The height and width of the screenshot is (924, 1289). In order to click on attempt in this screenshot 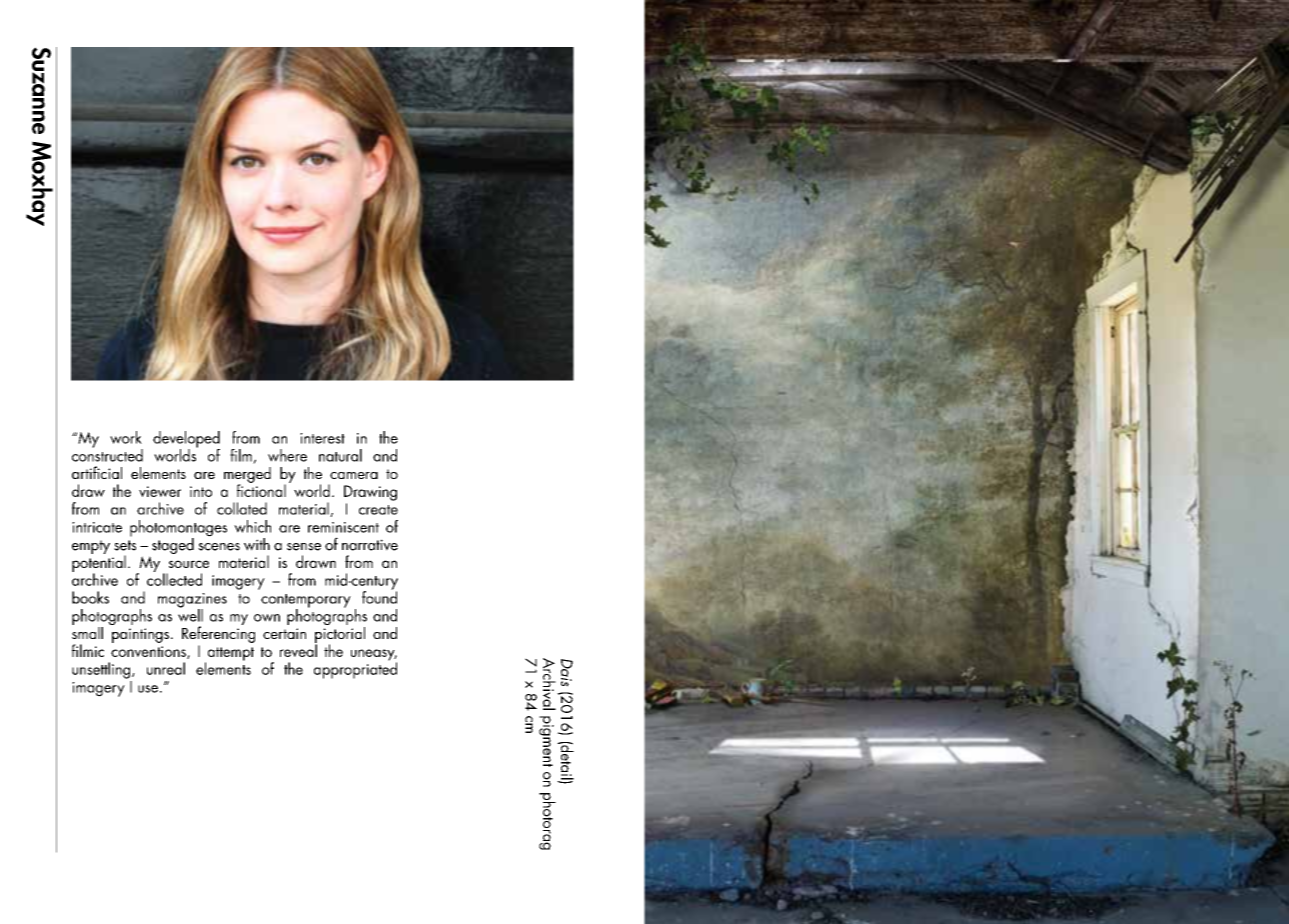, I will do `click(229, 655)`.
